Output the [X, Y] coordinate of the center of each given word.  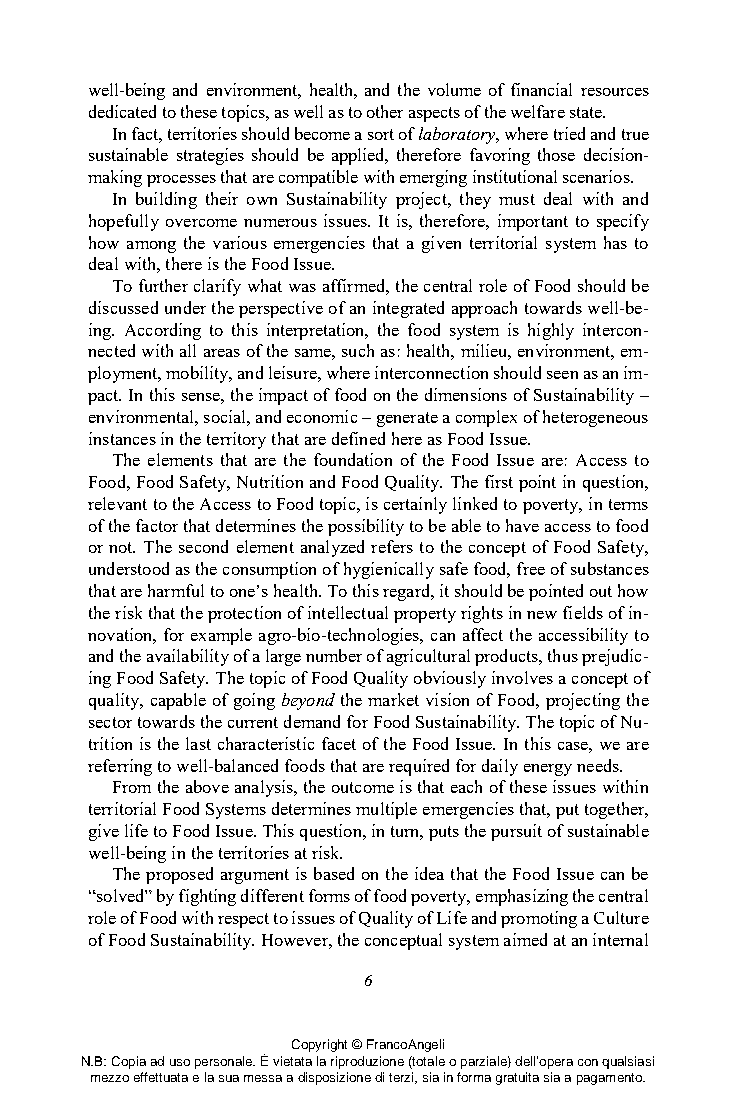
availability [188, 657]
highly [551, 331]
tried [569, 133]
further [163, 285]
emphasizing [522, 897]
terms [628, 504]
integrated [408, 309]
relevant [117, 503]
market [393, 699]
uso [180, 1062]
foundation [353, 459]
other [385, 111]
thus [563, 655]
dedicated [122, 111]
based [334, 873]
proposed [179, 875]
